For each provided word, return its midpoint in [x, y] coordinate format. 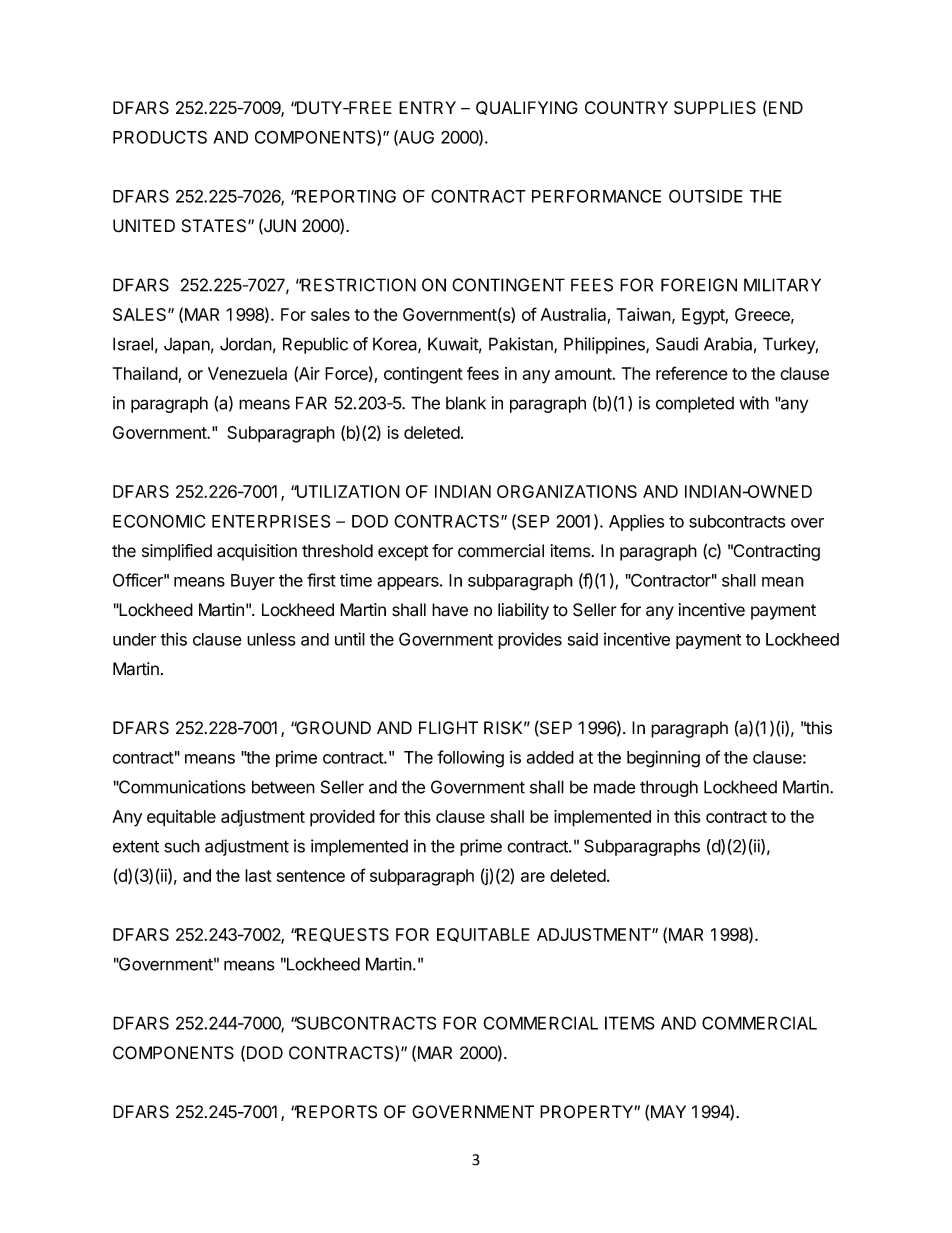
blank [466, 403]
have [450, 610]
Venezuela [247, 373]
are [533, 877]
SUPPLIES [715, 108]
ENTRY [427, 107]
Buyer [253, 582]
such [182, 846]
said [583, 639]
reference [692, 373]
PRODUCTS [160, 137]
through [669, 788]
